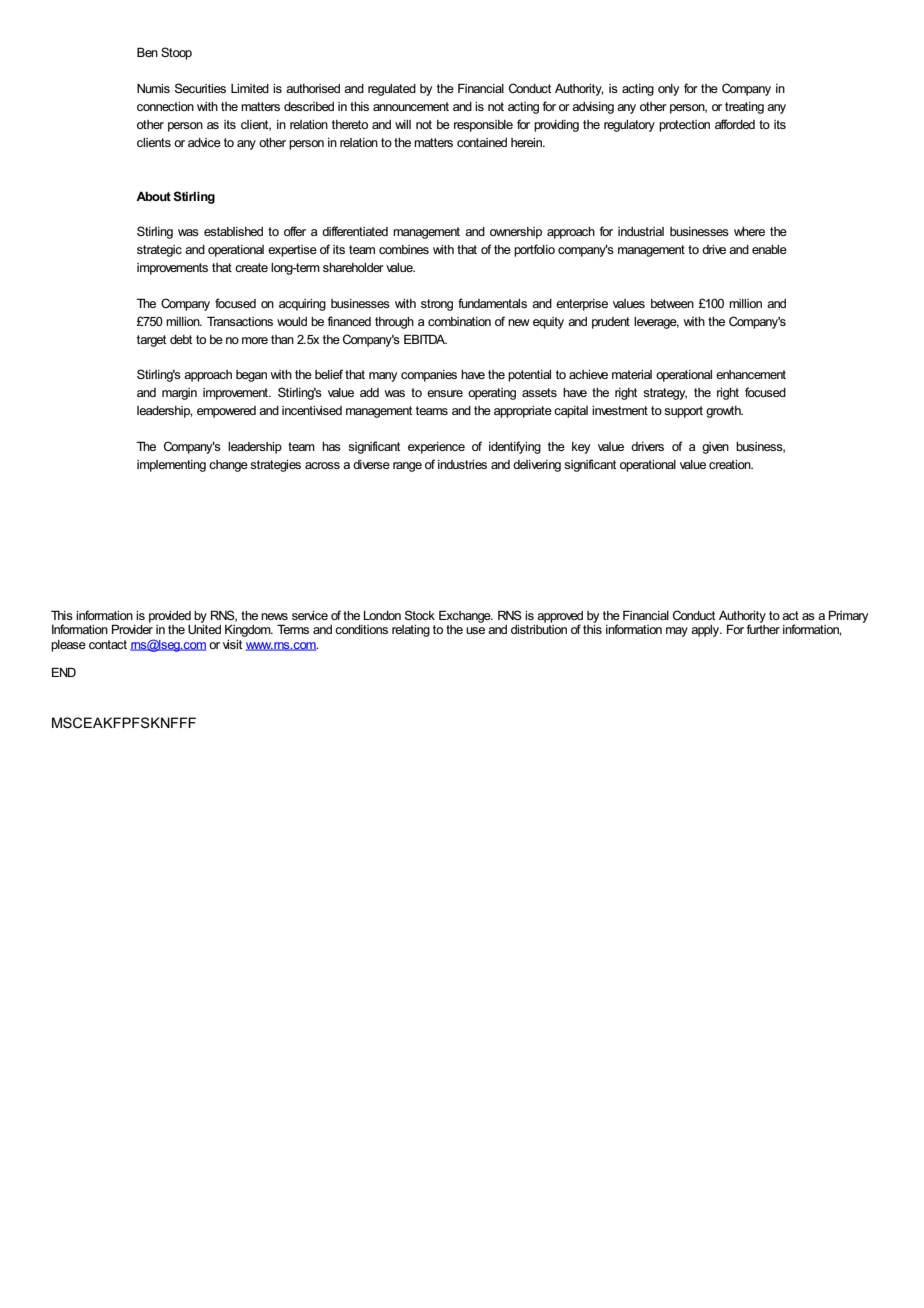 The height and width of the page is (1308, 924). What do you see at coordinates (763, 628) in the page?
I see `further` at bounding box center [763, 628].
